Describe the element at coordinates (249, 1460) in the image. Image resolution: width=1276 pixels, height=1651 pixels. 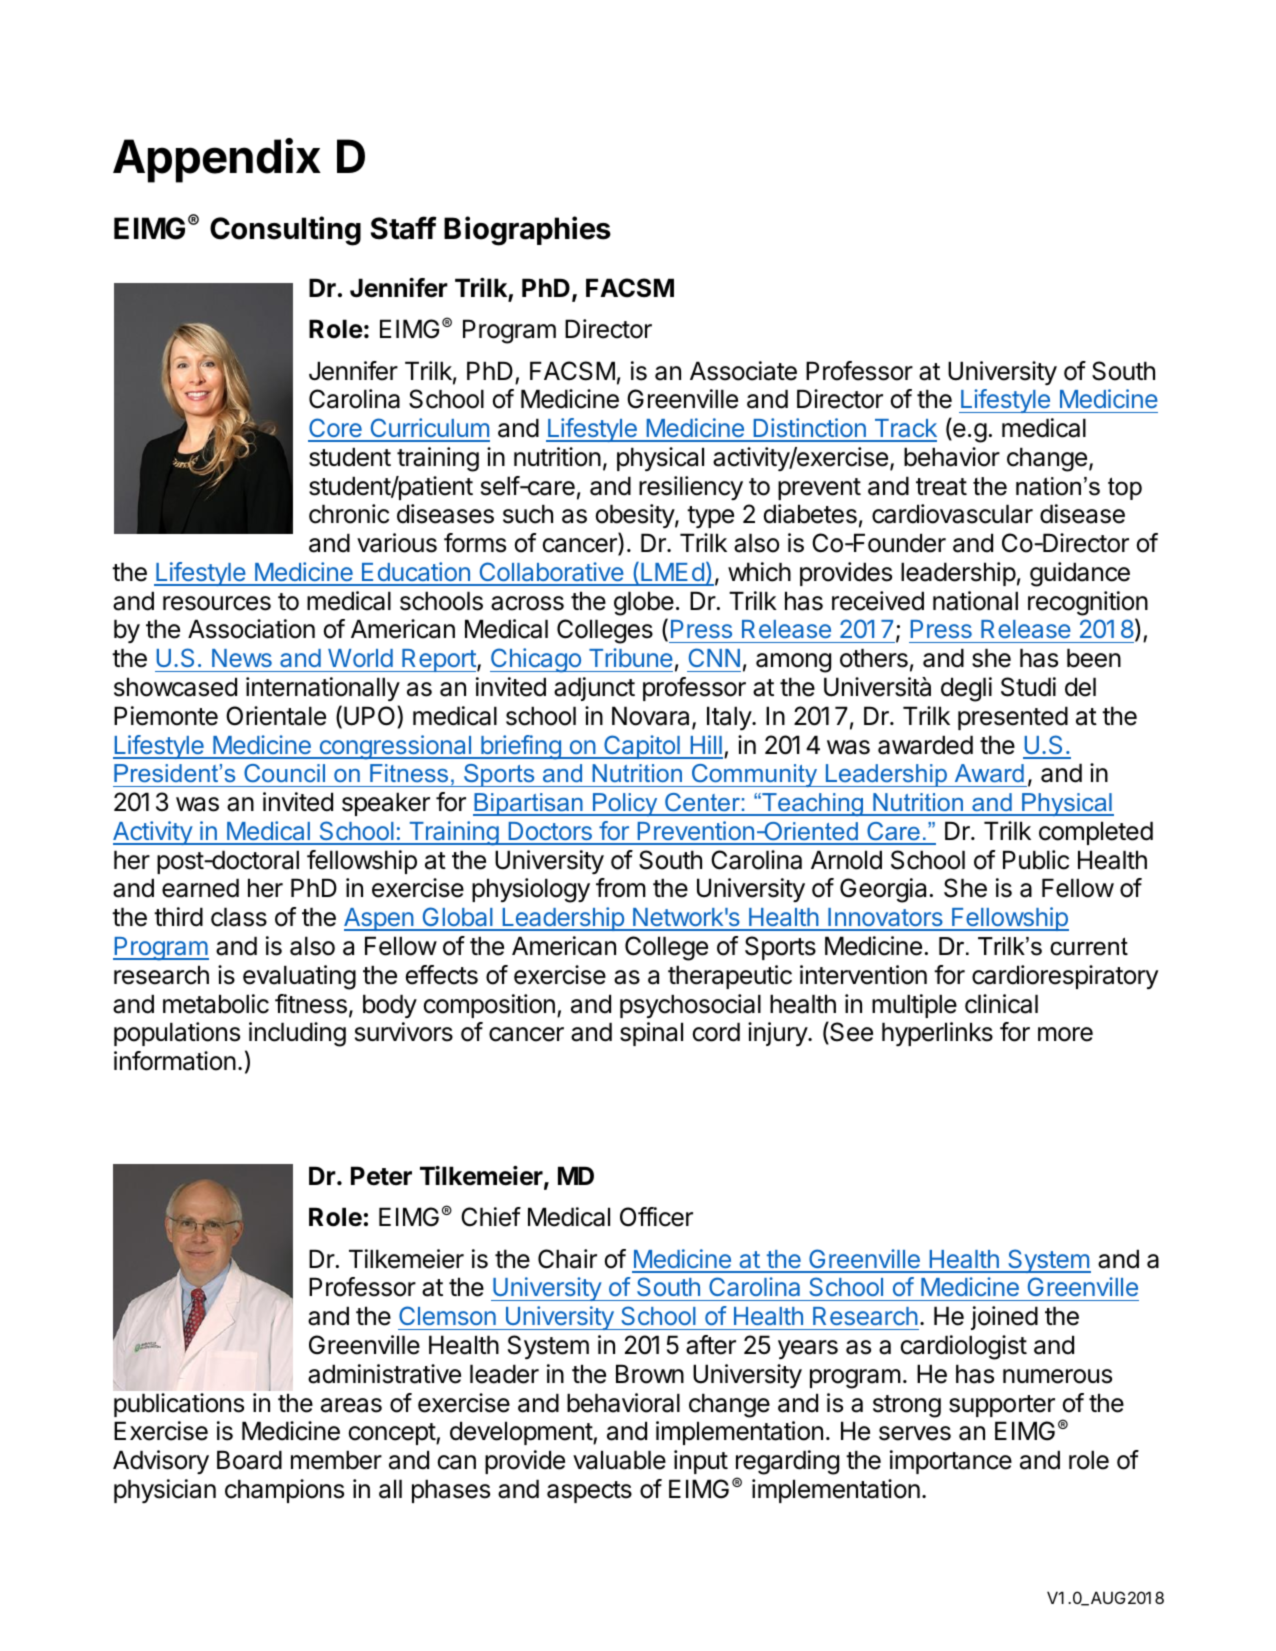
I see `Board` at that location.
